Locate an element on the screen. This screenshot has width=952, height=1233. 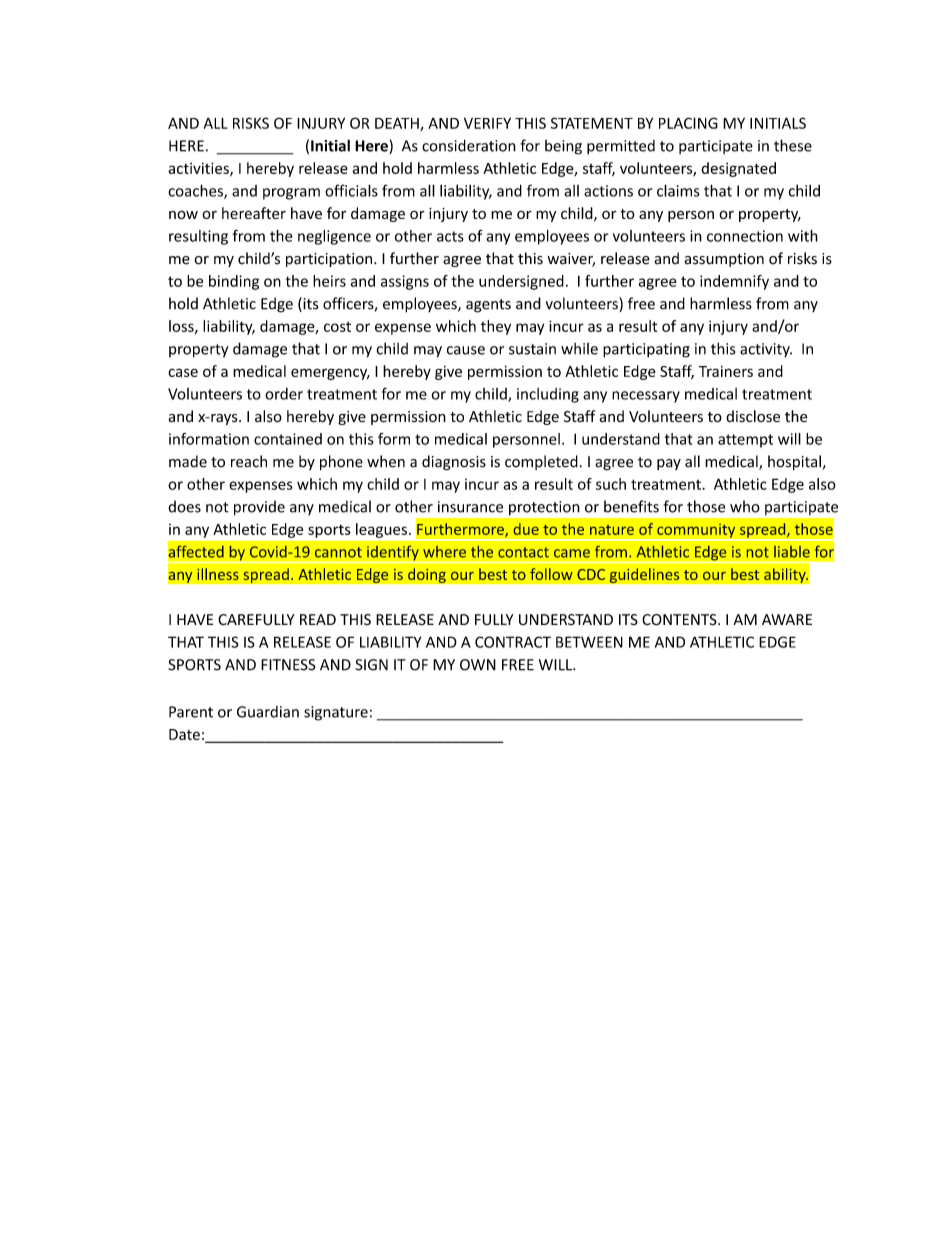
CONTENTS is located at coordinates (680, 620).
